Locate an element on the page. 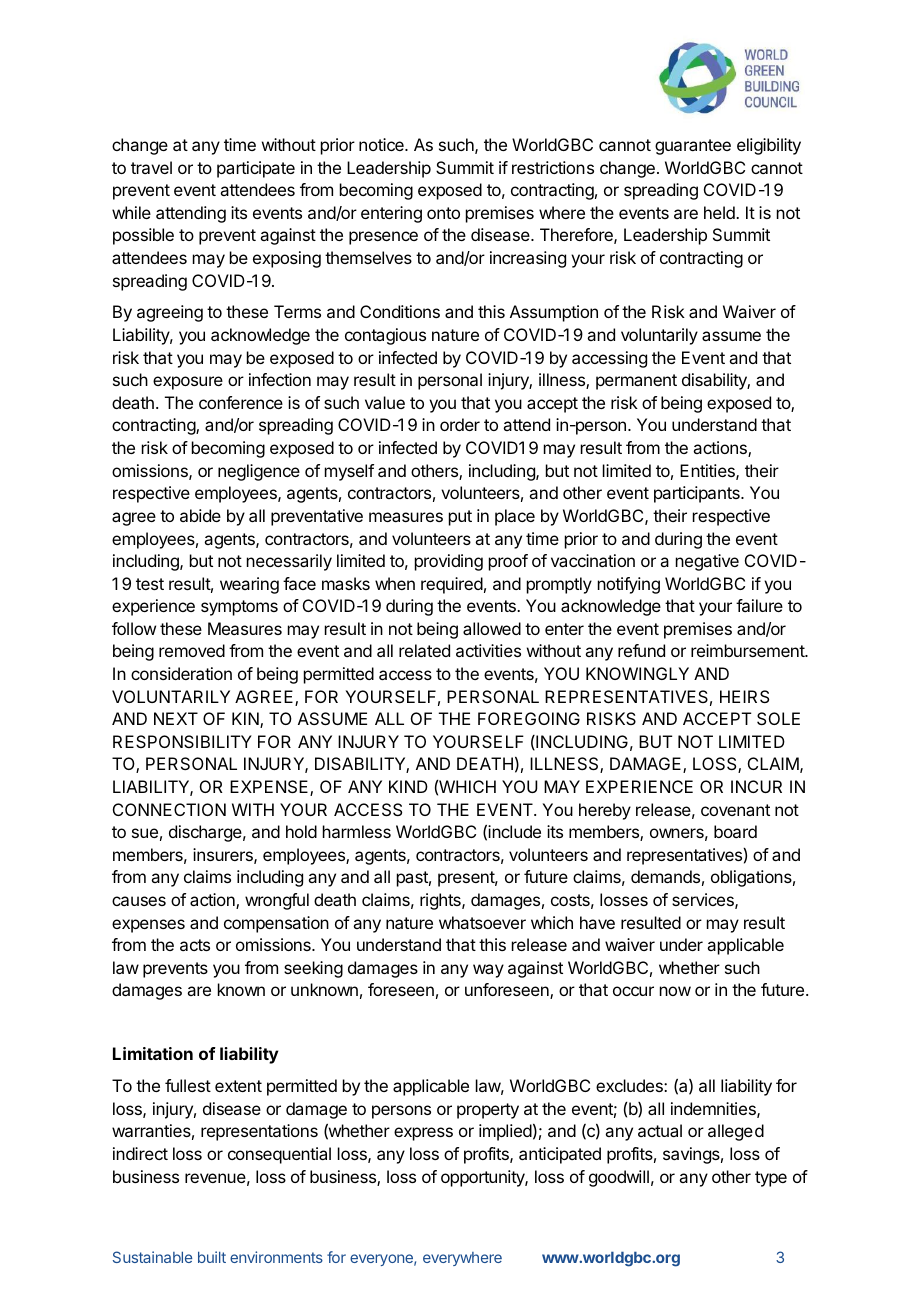  participants is located at coordinates (698, 494).
